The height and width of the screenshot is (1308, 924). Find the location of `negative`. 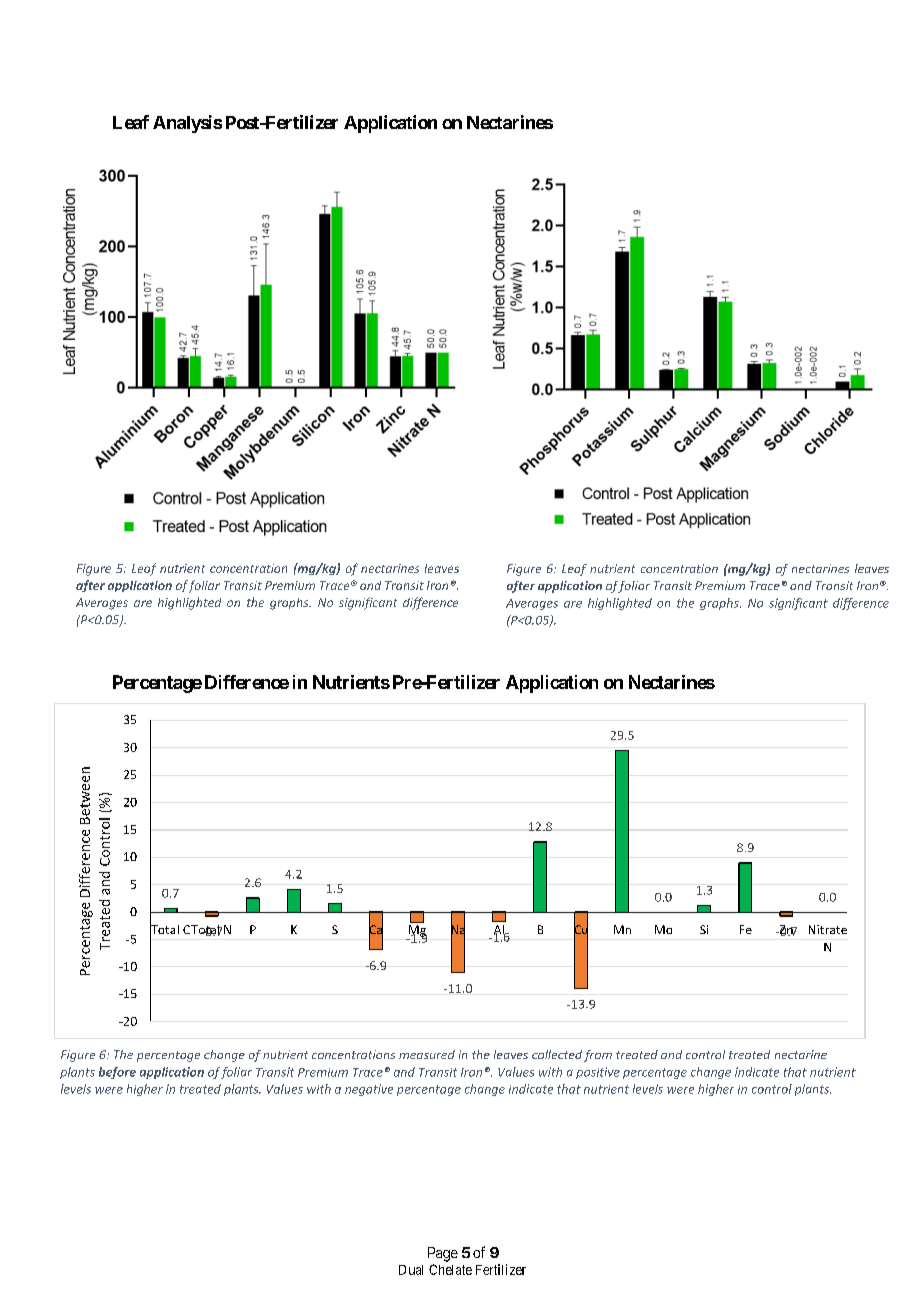

negative is located at coordinates (369, 1090).
